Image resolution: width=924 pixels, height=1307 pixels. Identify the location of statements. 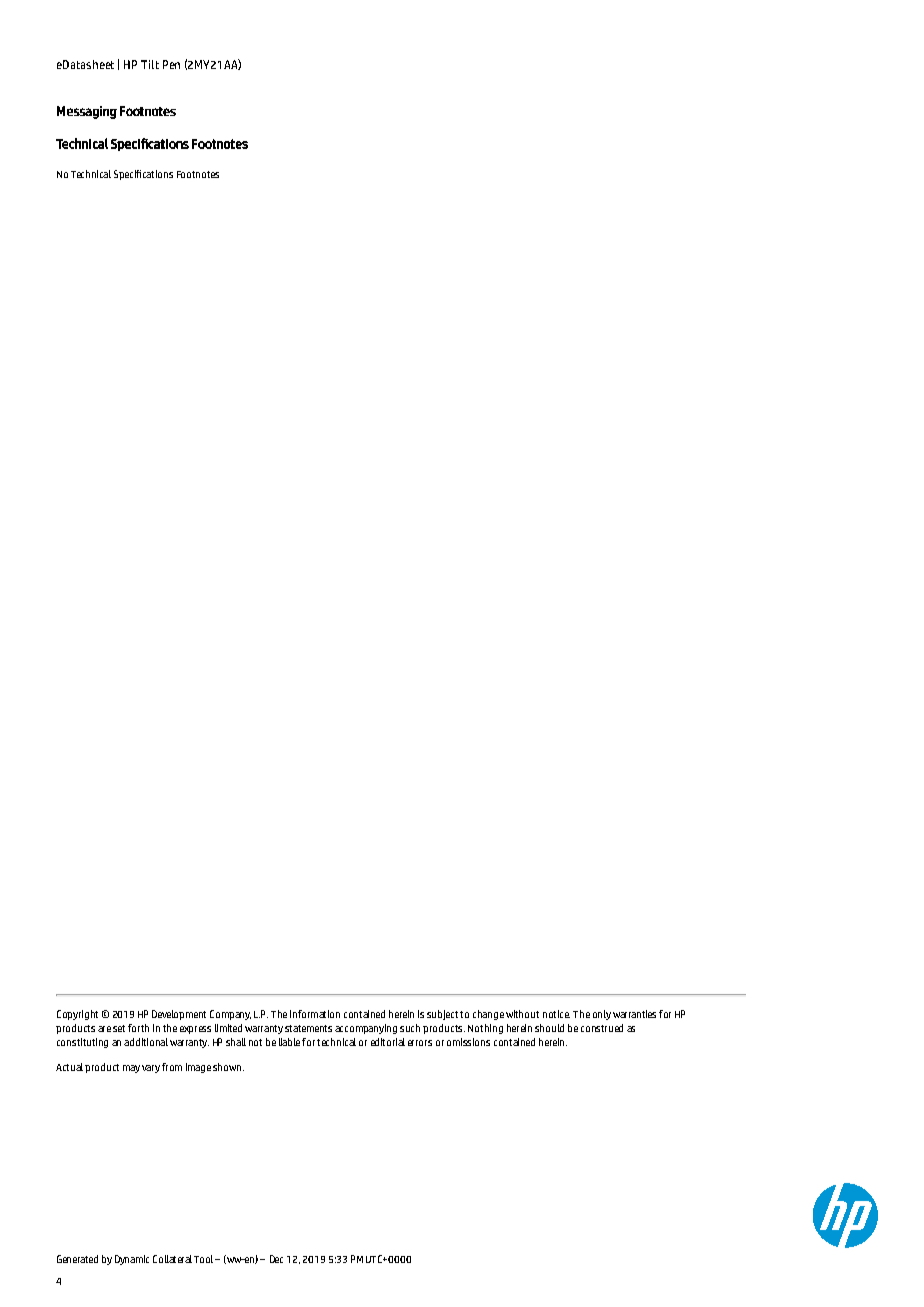
(308, 1028).
